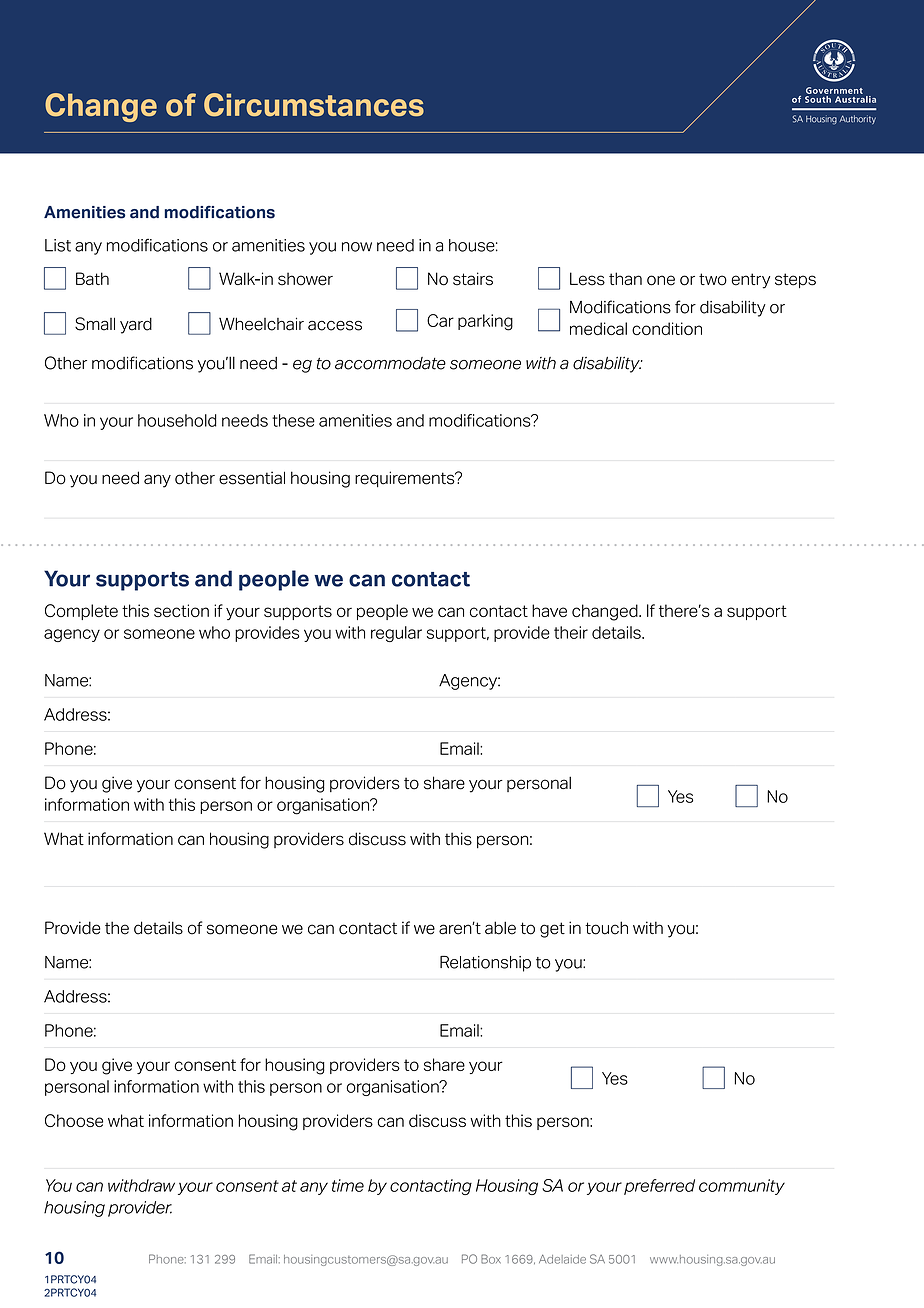 The image size is (924, 1308). What do you see at coordinates (136, 325) in the document?
I see `yard` at bounding box center [136, 325].
